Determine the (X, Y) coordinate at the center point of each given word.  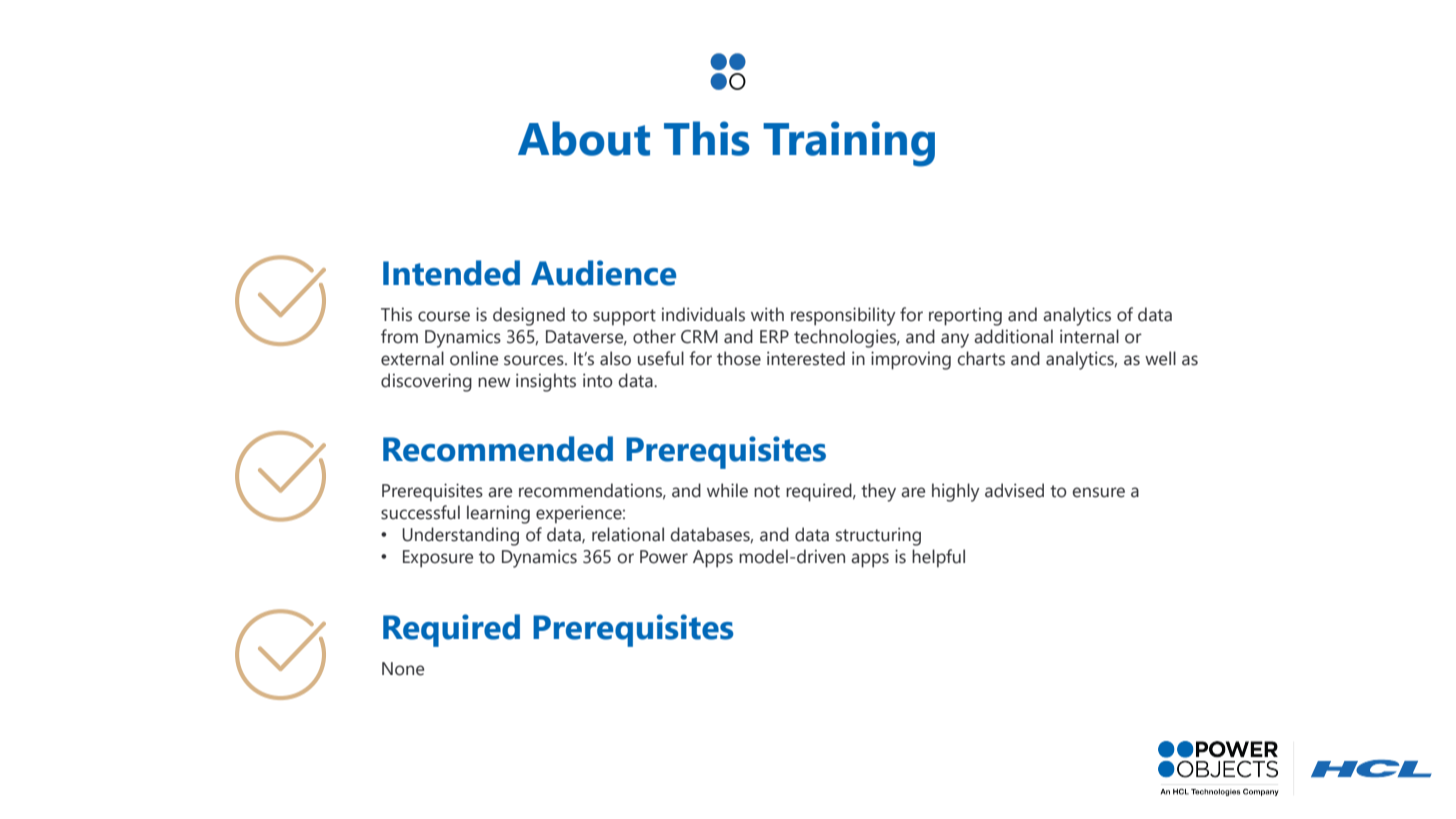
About (584, 138)
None (403, 669)
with (767, 314)
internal (1089, 336)
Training (849, 144)
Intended (451, 273)
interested (806, 358)
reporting (965, 316)
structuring (878, 536)
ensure (1098, 492)
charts (981, 358)
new (494, 382)
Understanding (460, 536)
